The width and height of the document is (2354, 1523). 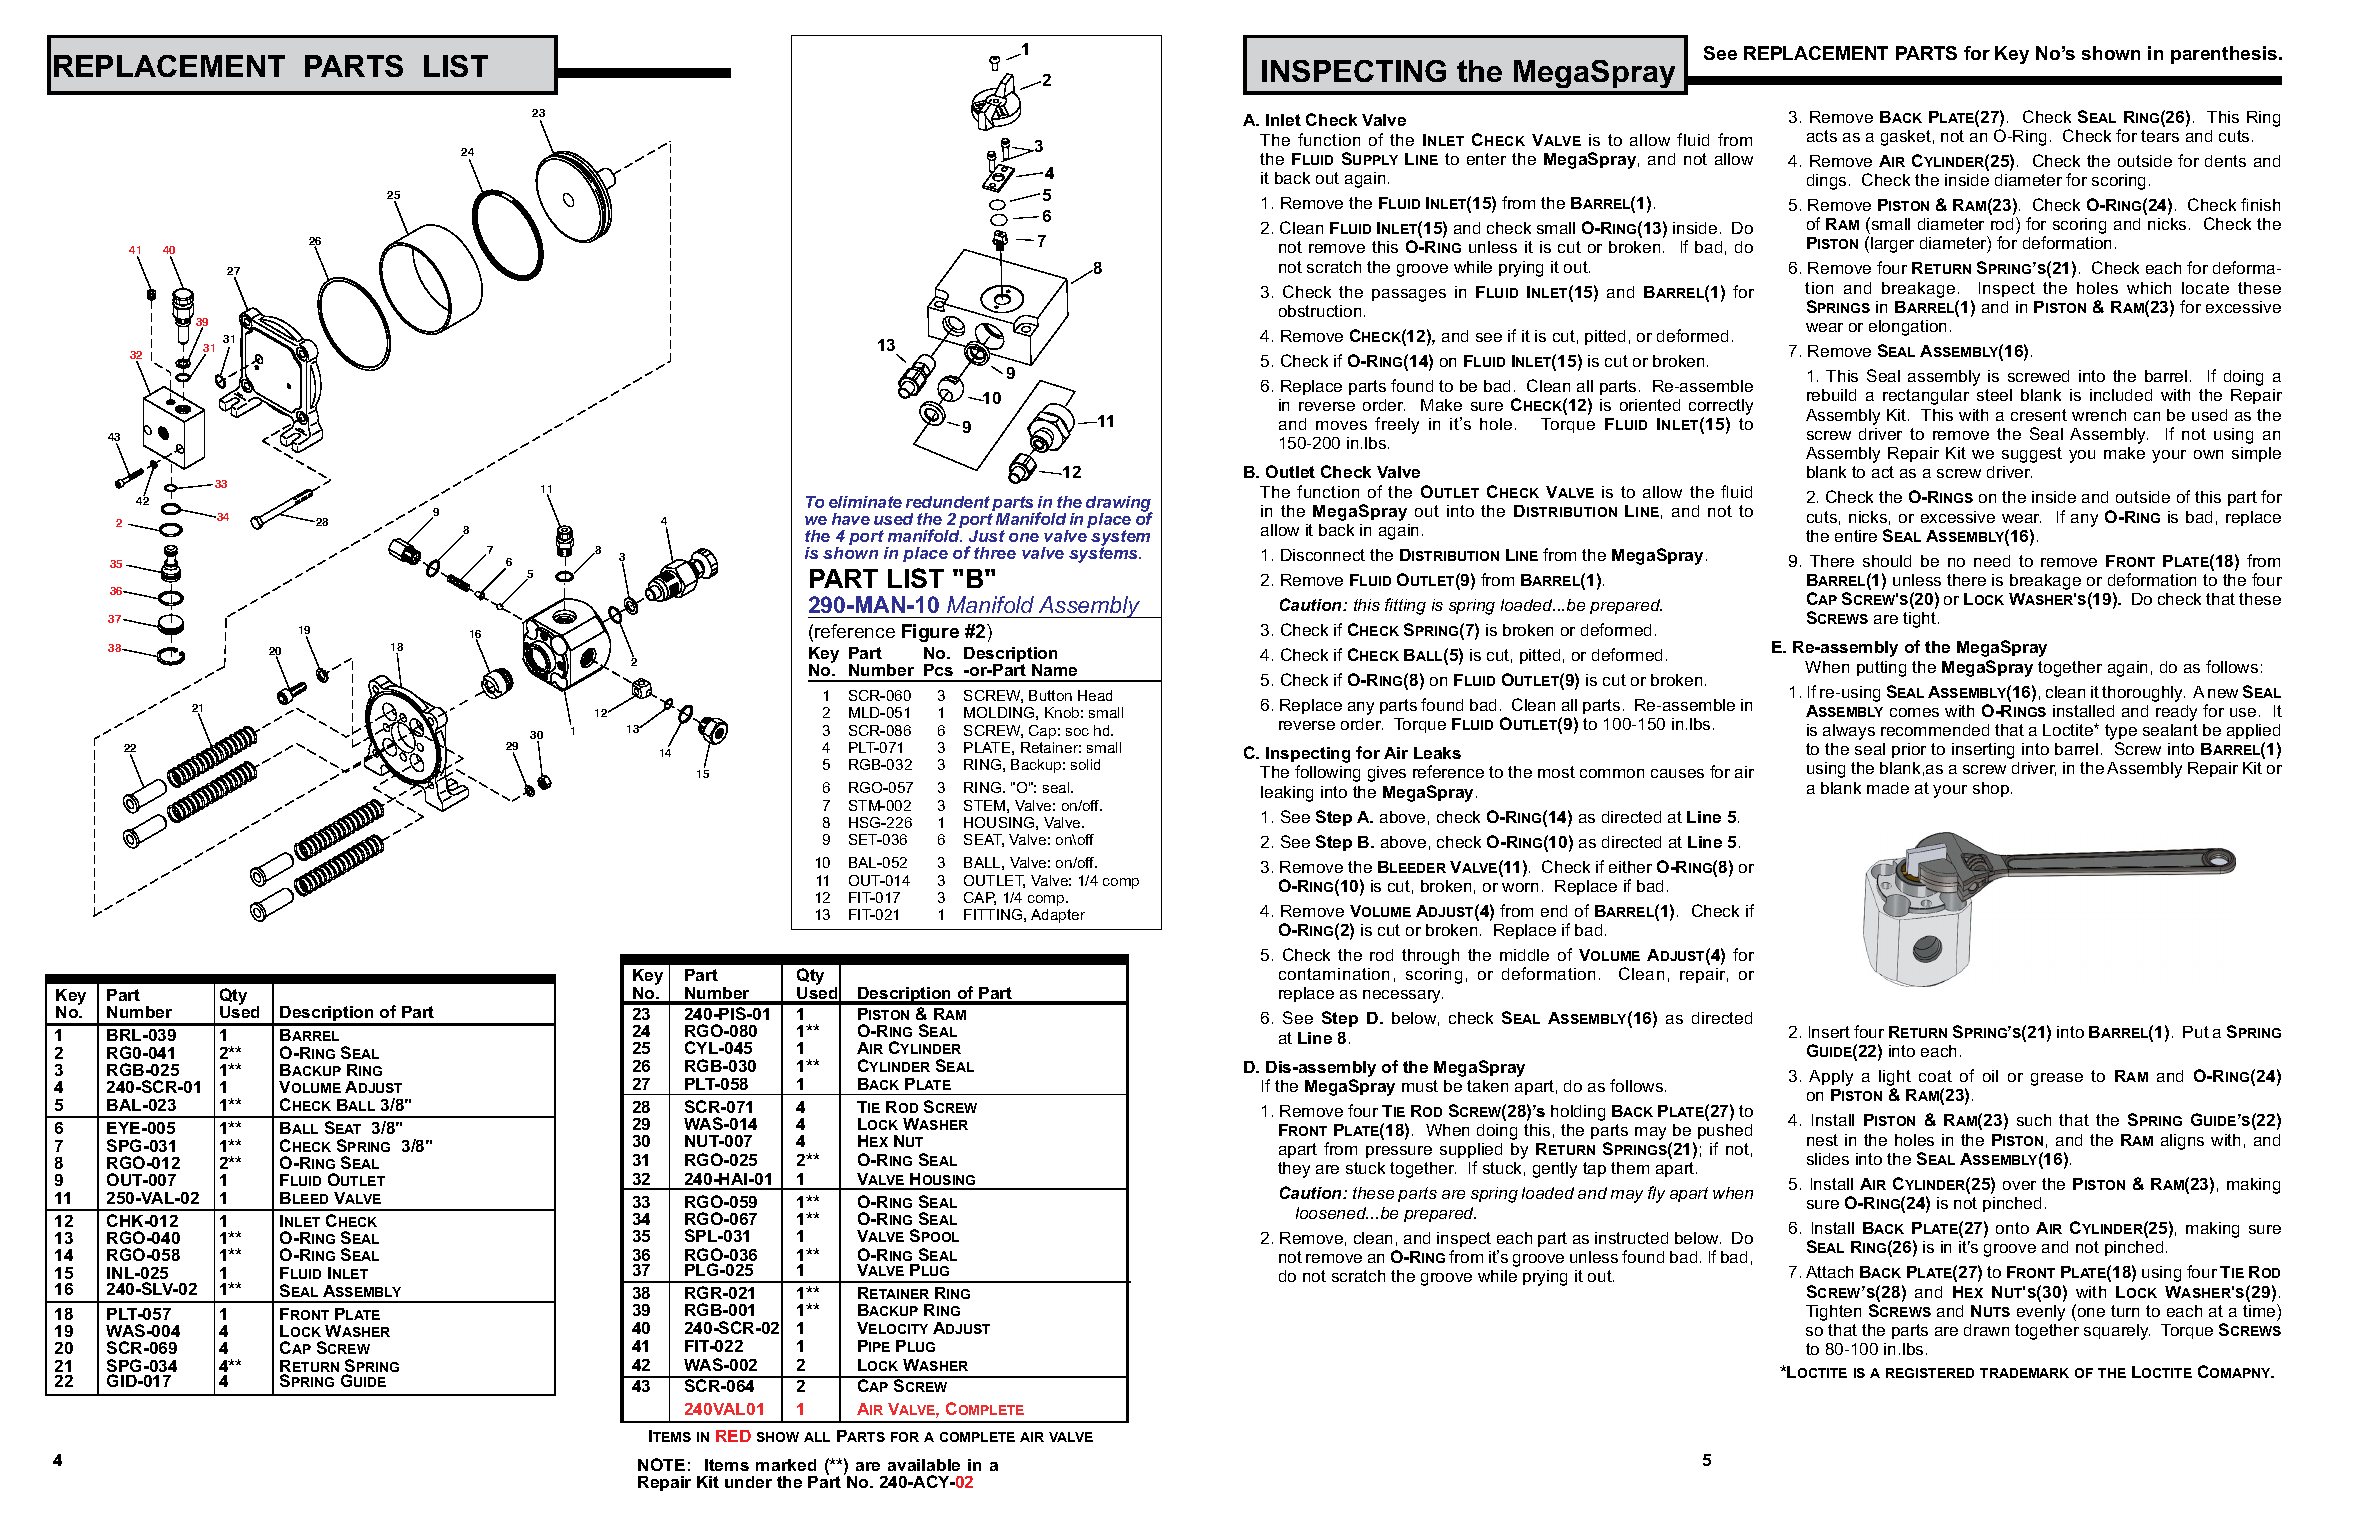 What do you see at coordinates (1487, 1086) in the document?
I see `taken` at bounding box center [1487, 1086].
